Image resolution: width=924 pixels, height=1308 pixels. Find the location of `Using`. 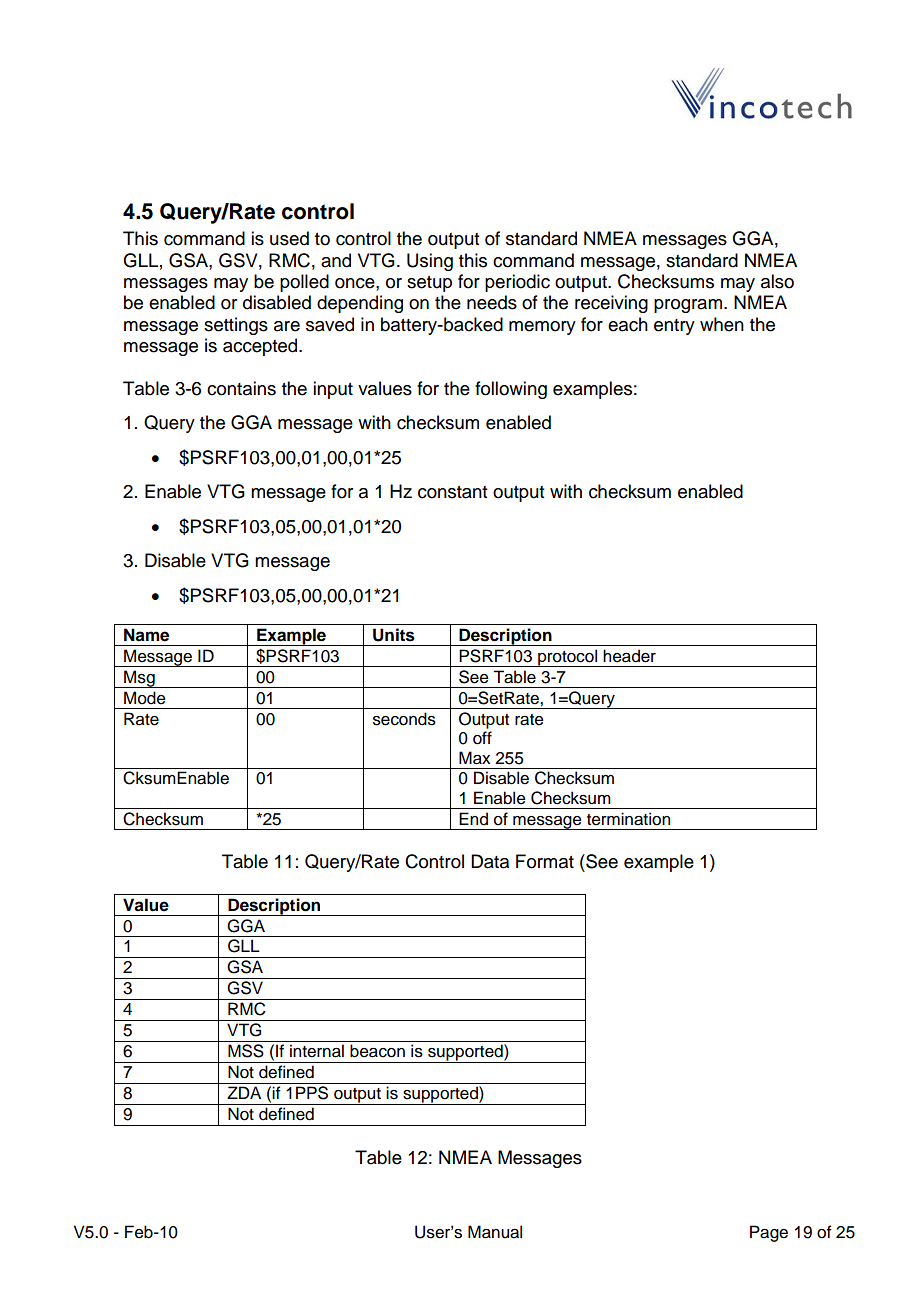

Using is located at coordinates (430, 262).
